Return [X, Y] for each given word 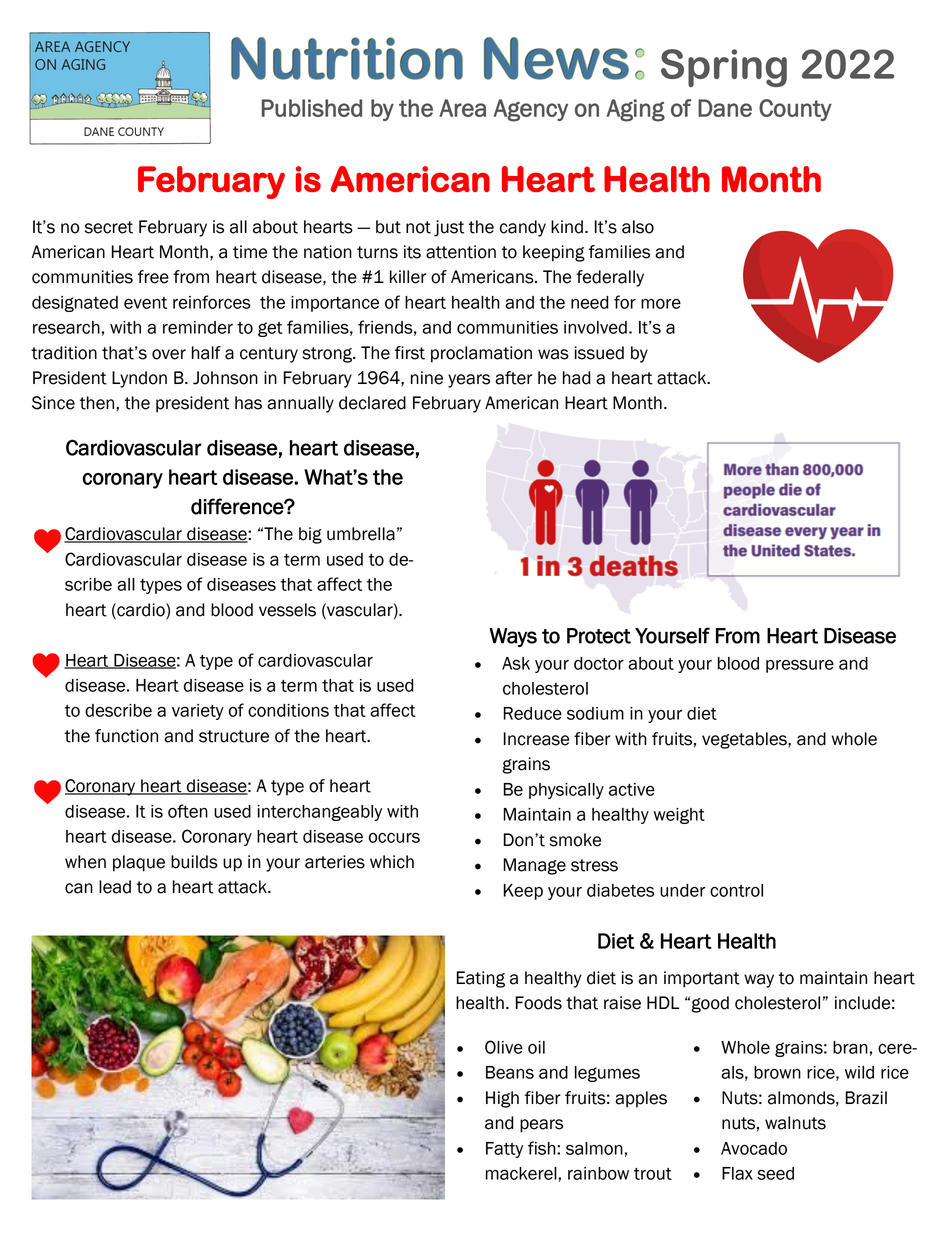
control [736, 890]
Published [312, 108]
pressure [800, 666]
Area [462, 108]
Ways [513, 637]
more [661, 304]
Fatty [504, 1150]
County [795, 110]
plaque [139, 863]
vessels [287, 610]
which [392, 862]
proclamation [481, 354]
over [169, 354]
